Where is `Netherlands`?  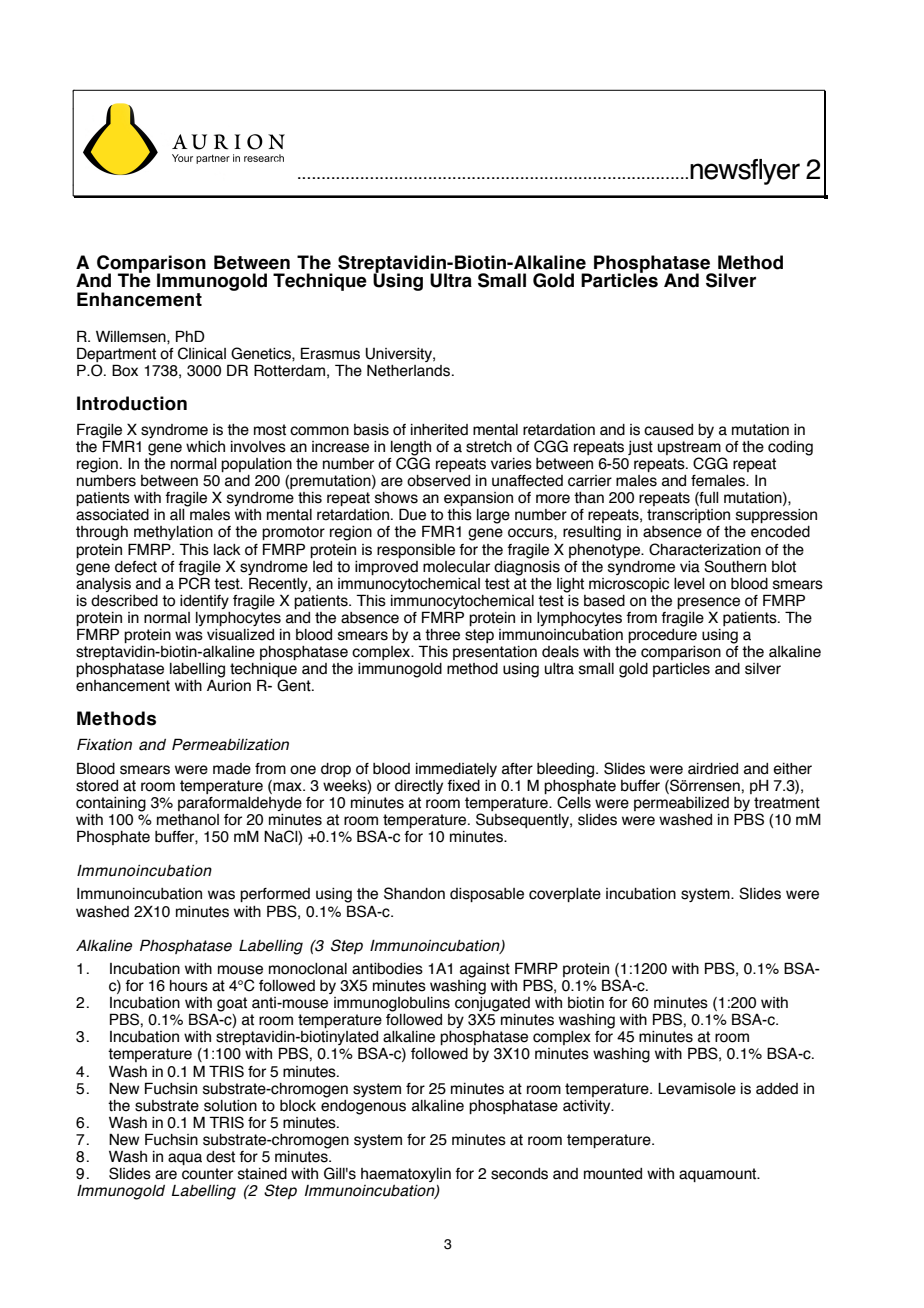 Netherlands is located at coordinates (410, 370).
